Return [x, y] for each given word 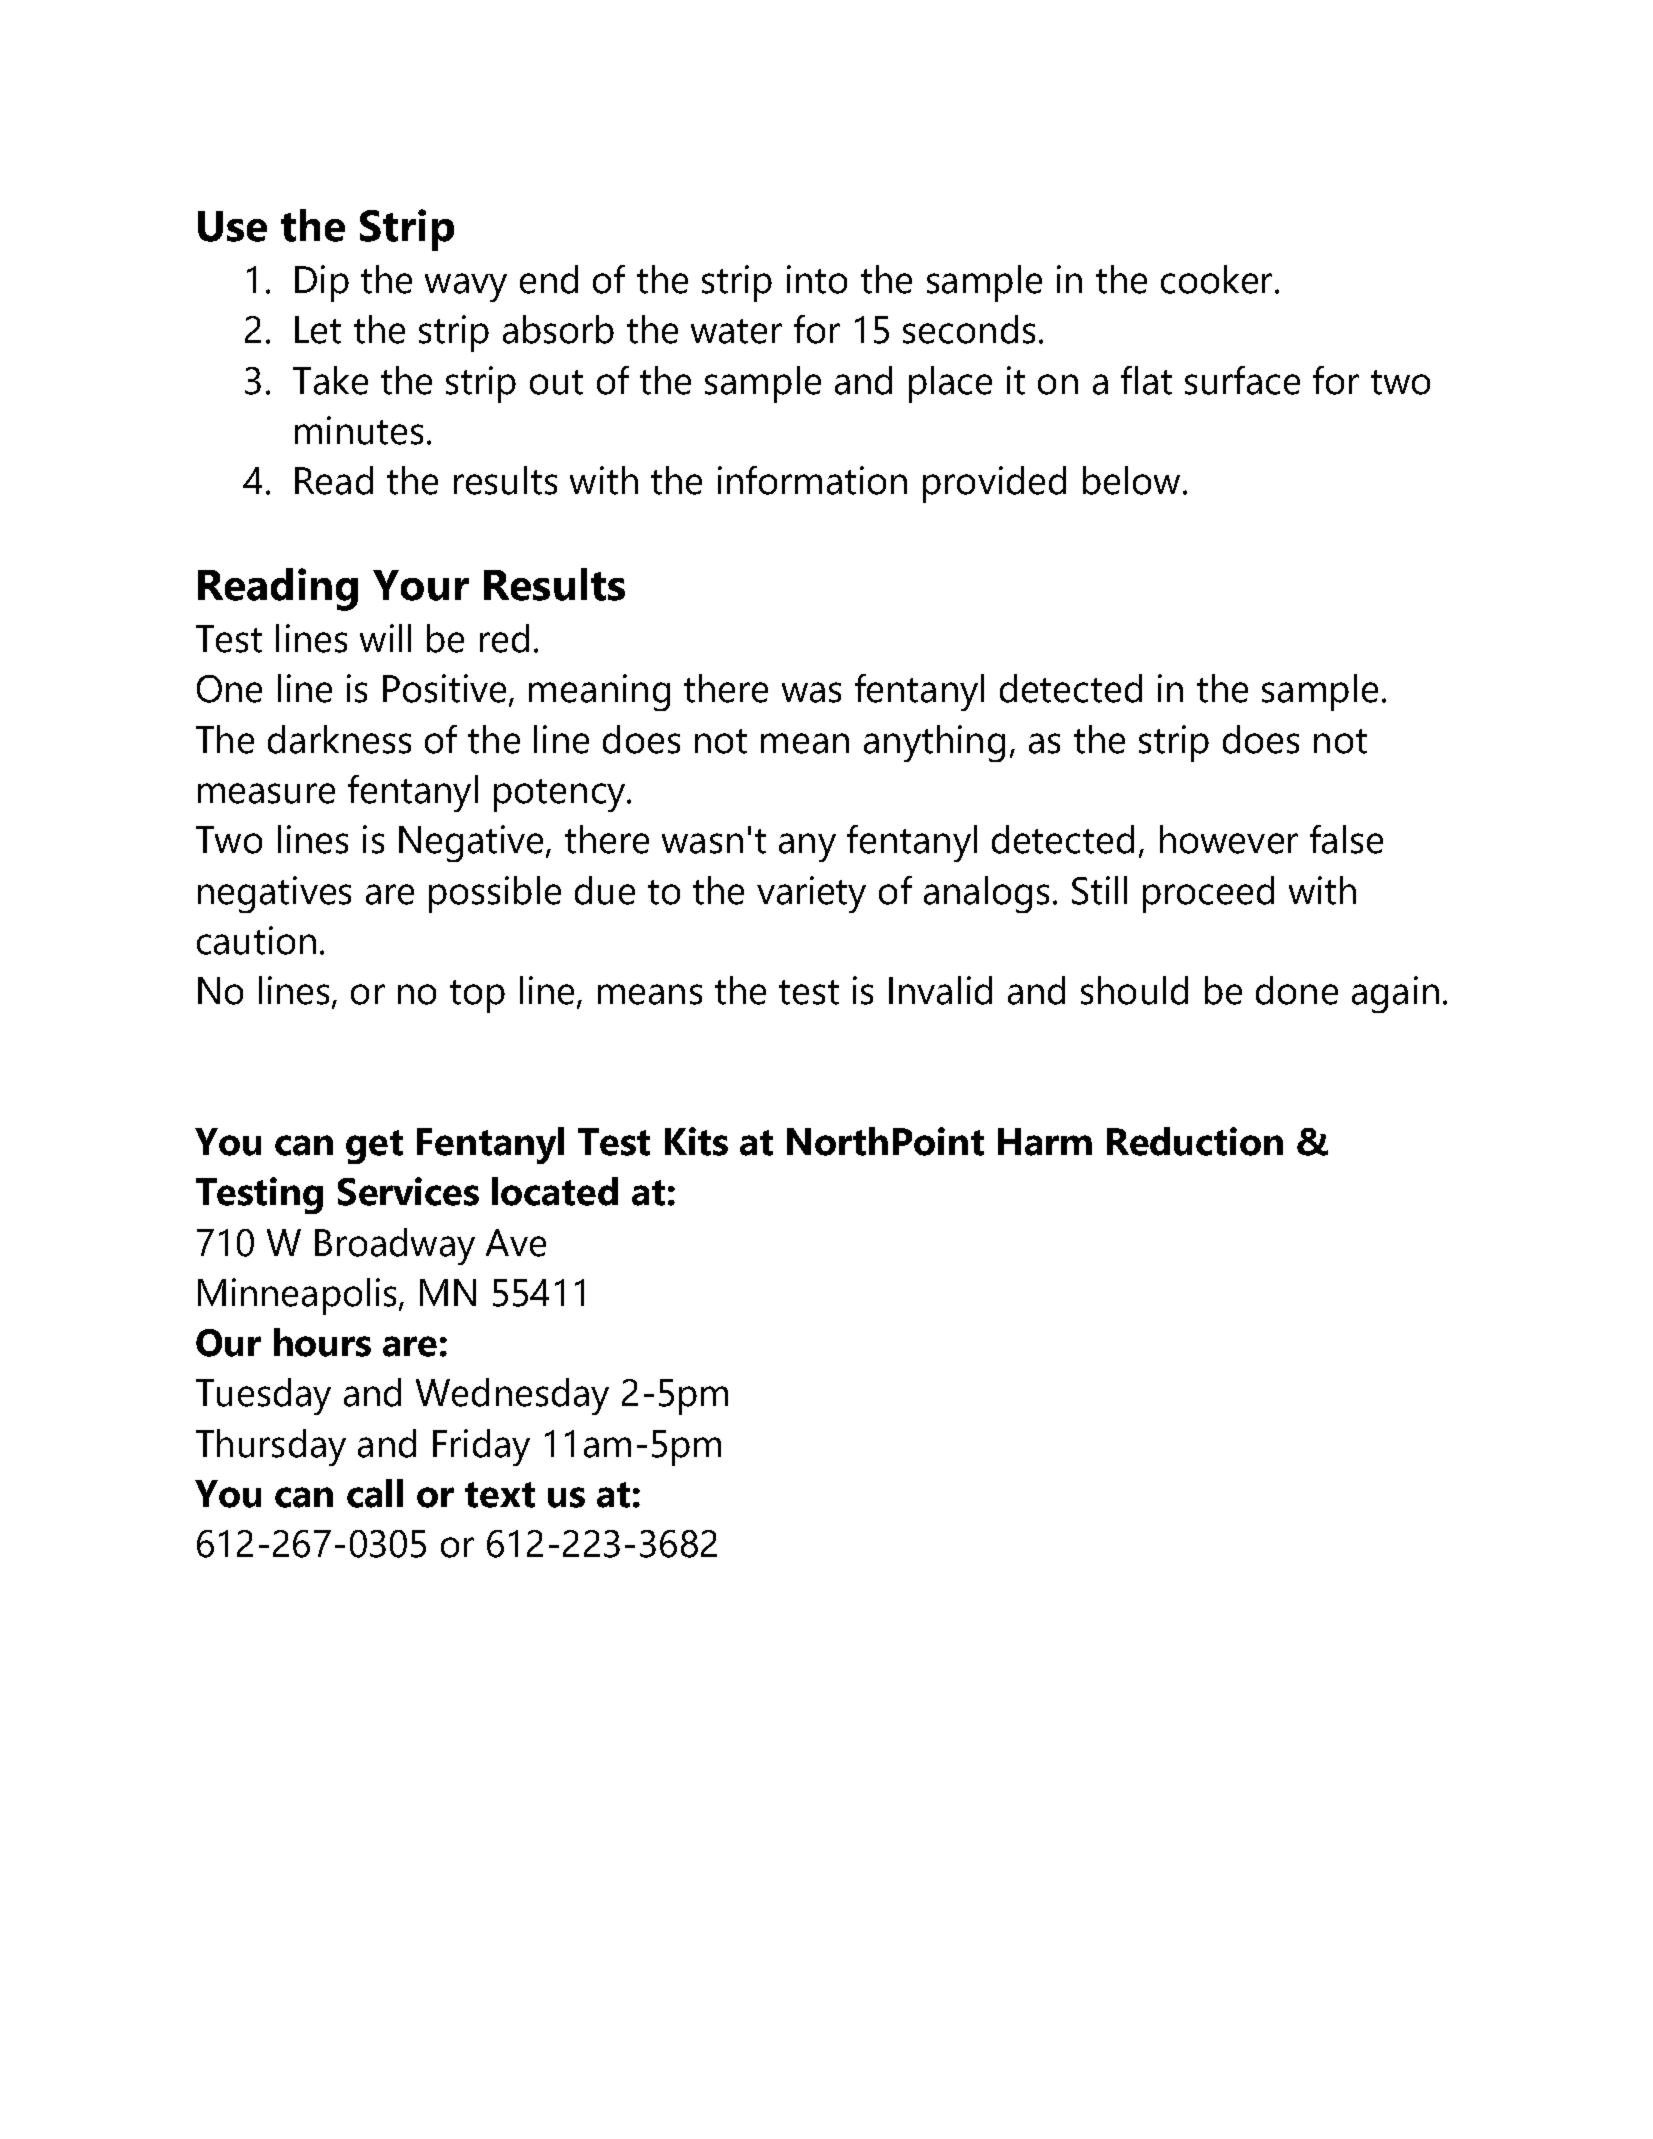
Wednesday [512, 1396]
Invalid [940, 990]
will [385, 638]
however [1229, 839]
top [477, 996]
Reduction [1195, 1141]
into [817, 279]
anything [934, 743]
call [375, 1493]
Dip [322, 283]
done [1297, 990]
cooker [1216, 279]
